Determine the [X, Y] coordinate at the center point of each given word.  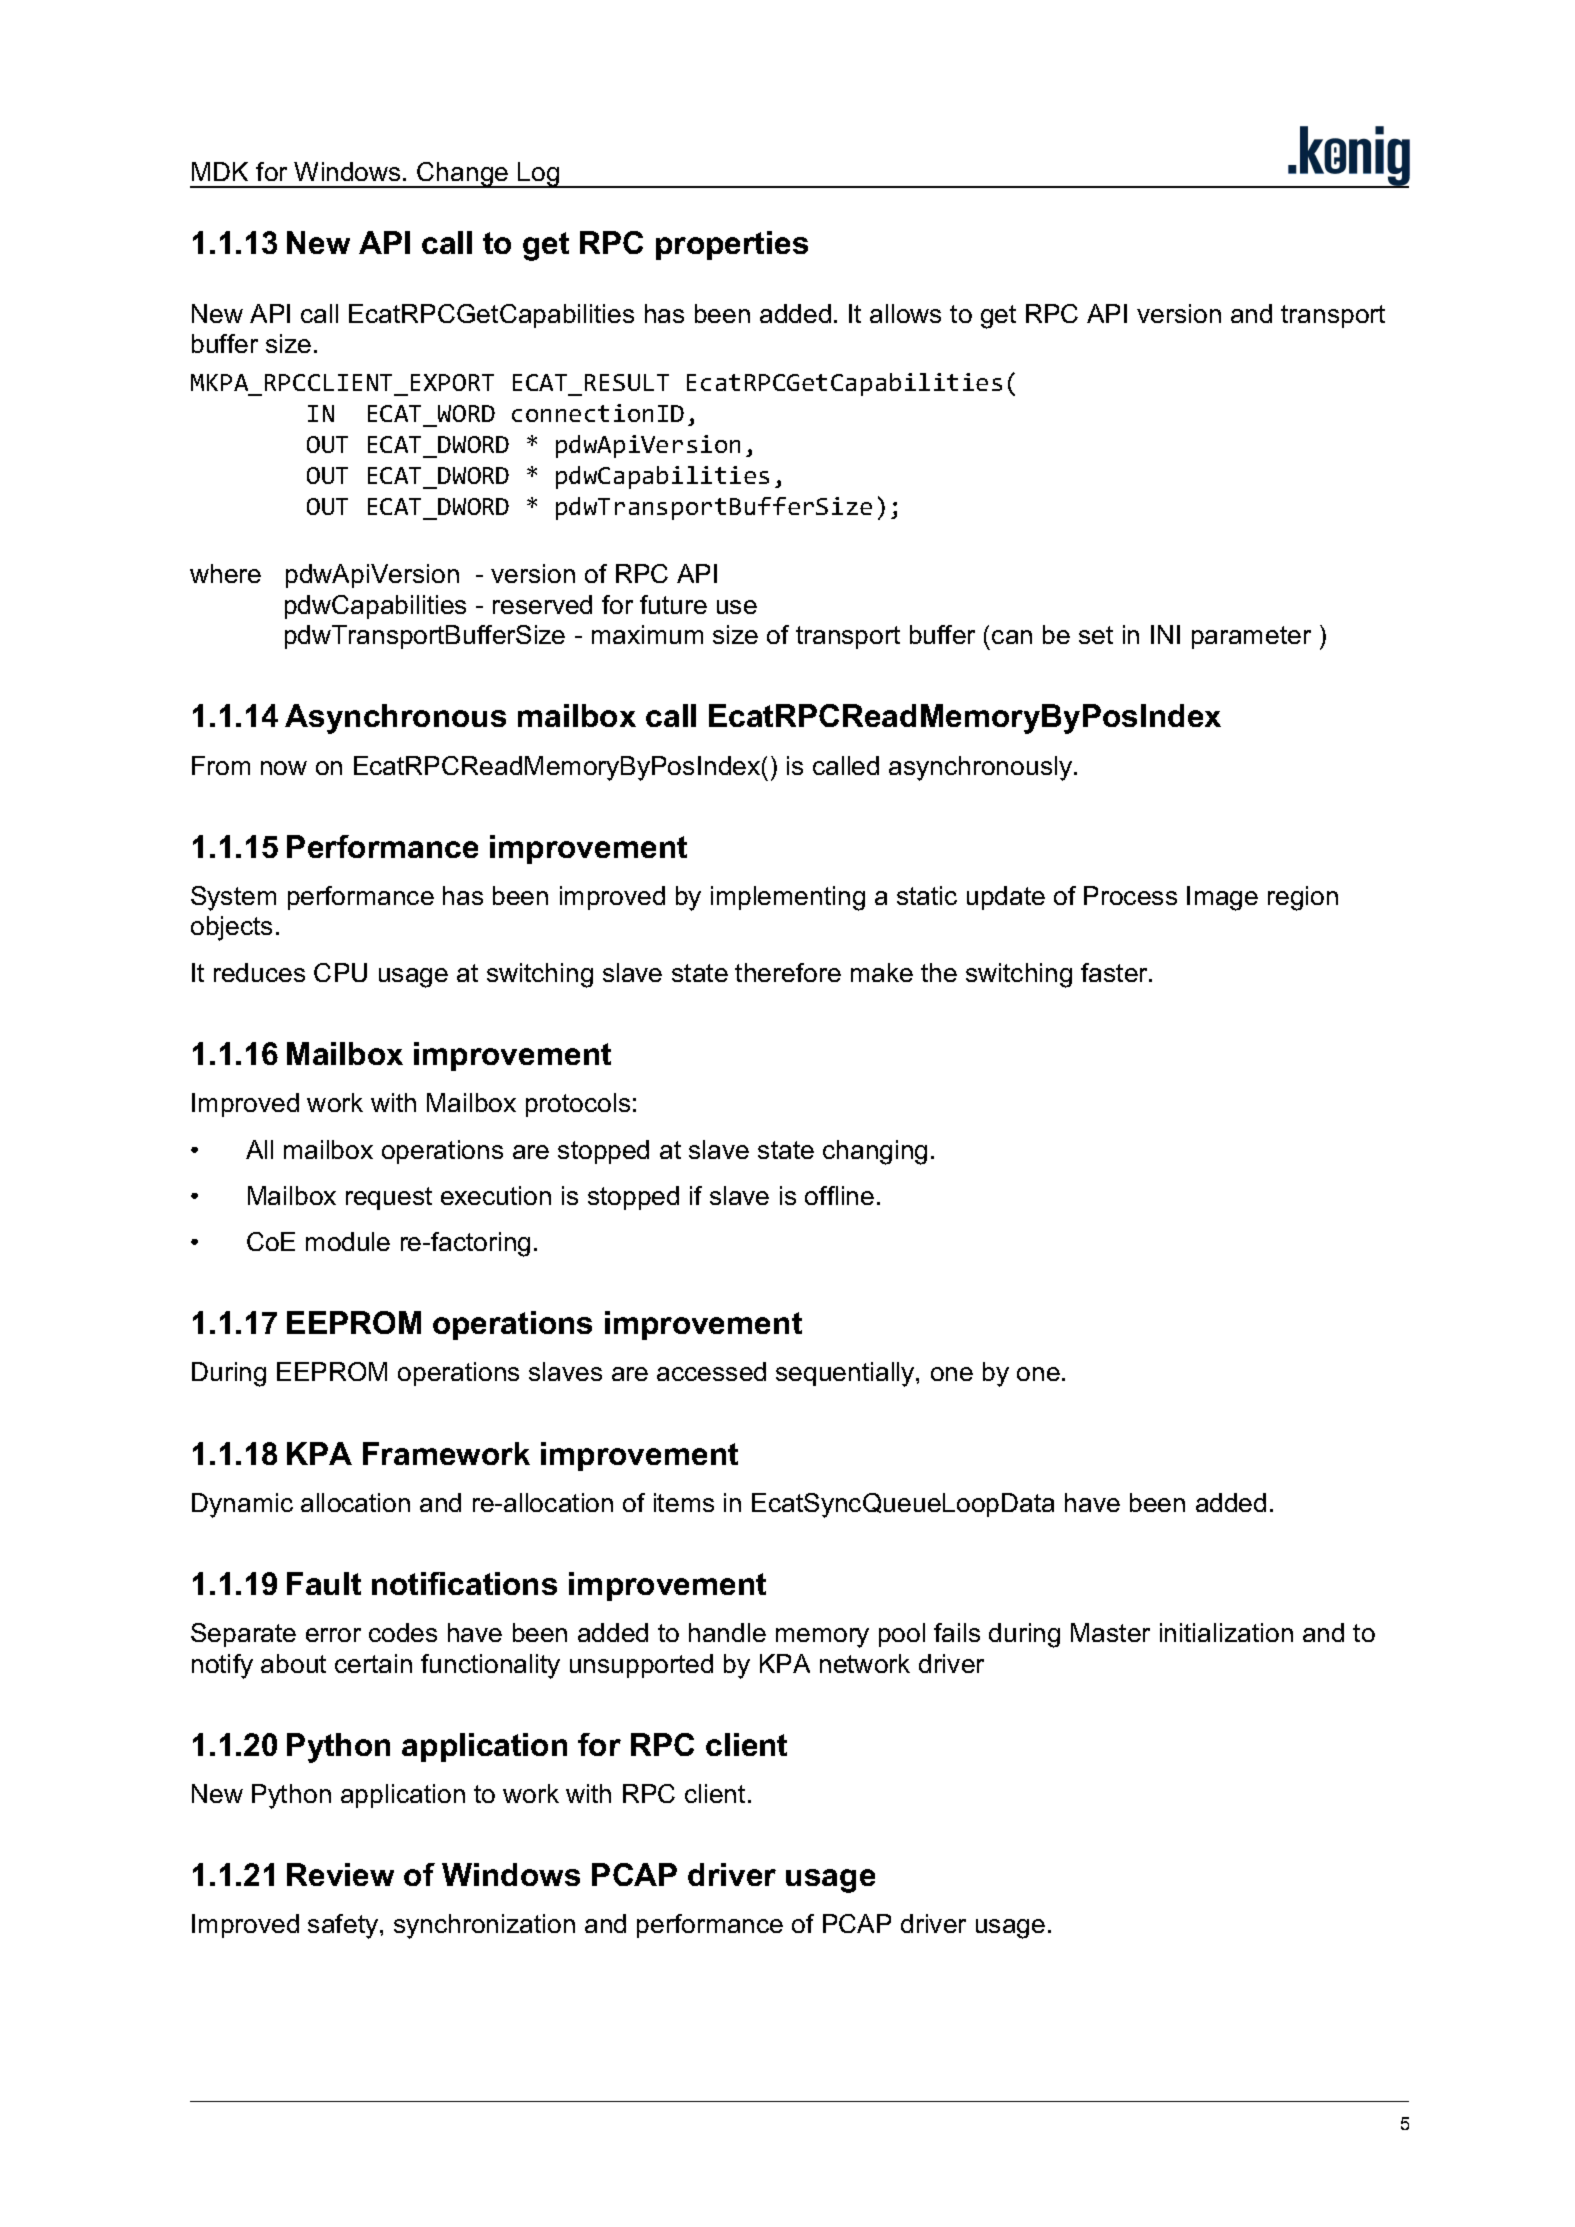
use [737, 607]
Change [463, 175]
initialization [1226, 1632]
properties [732, 245]
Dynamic [242, 1505]
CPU [340, 972]
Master [1110, 1632]
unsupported [641, 1666]
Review [340, 1874]
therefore [788, 972]
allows [905, 313]
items [684, 1502]
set [1096, 635]
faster [1115, 972]
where [225, 573]
